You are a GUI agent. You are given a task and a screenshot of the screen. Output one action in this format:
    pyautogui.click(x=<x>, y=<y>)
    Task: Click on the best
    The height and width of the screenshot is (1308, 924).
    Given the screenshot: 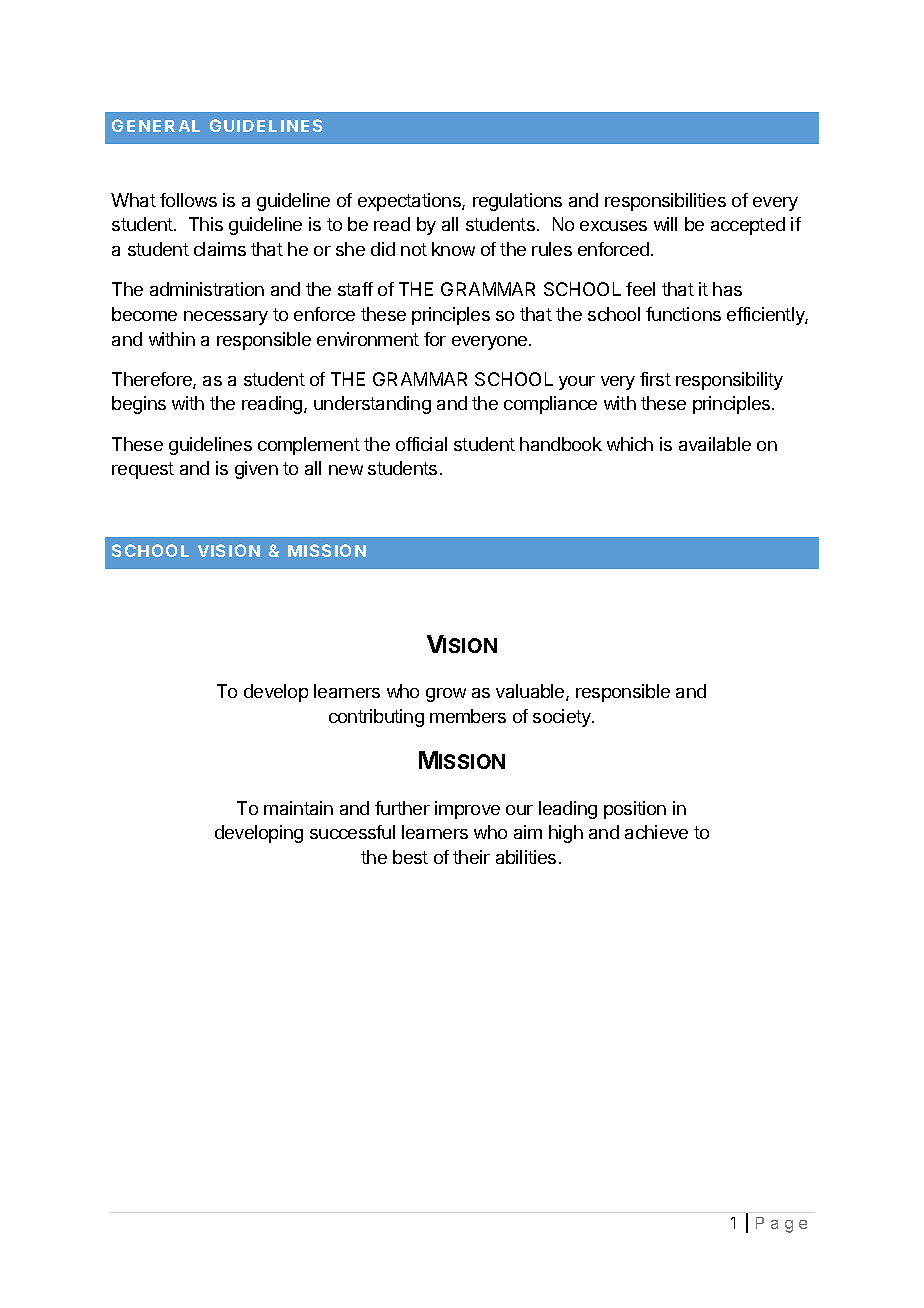 What is the action you would take?
    pyautogui.click(x=410, y=857)
